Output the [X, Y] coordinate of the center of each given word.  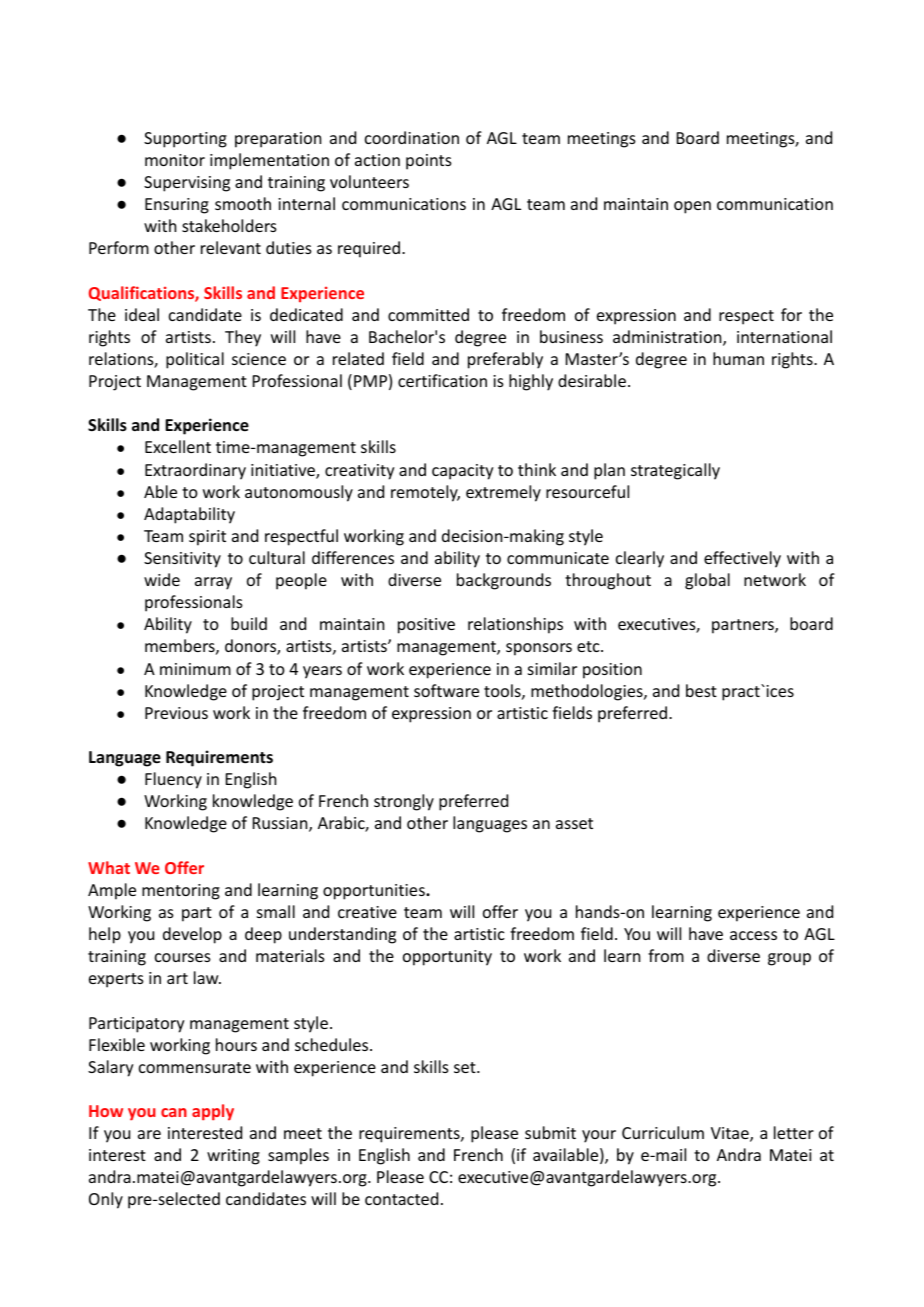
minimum [195, 669]
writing [233, 1157]
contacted [401, 1198]
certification [442, 380]
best [701, 690]
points [429, 162]
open [692, 207]
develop [192, 935]
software [446, 690]
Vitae [731, 1134]
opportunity [447, 958]
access [753, 935]
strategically [675, 471]
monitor [175, 160]
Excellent [178, 446]
